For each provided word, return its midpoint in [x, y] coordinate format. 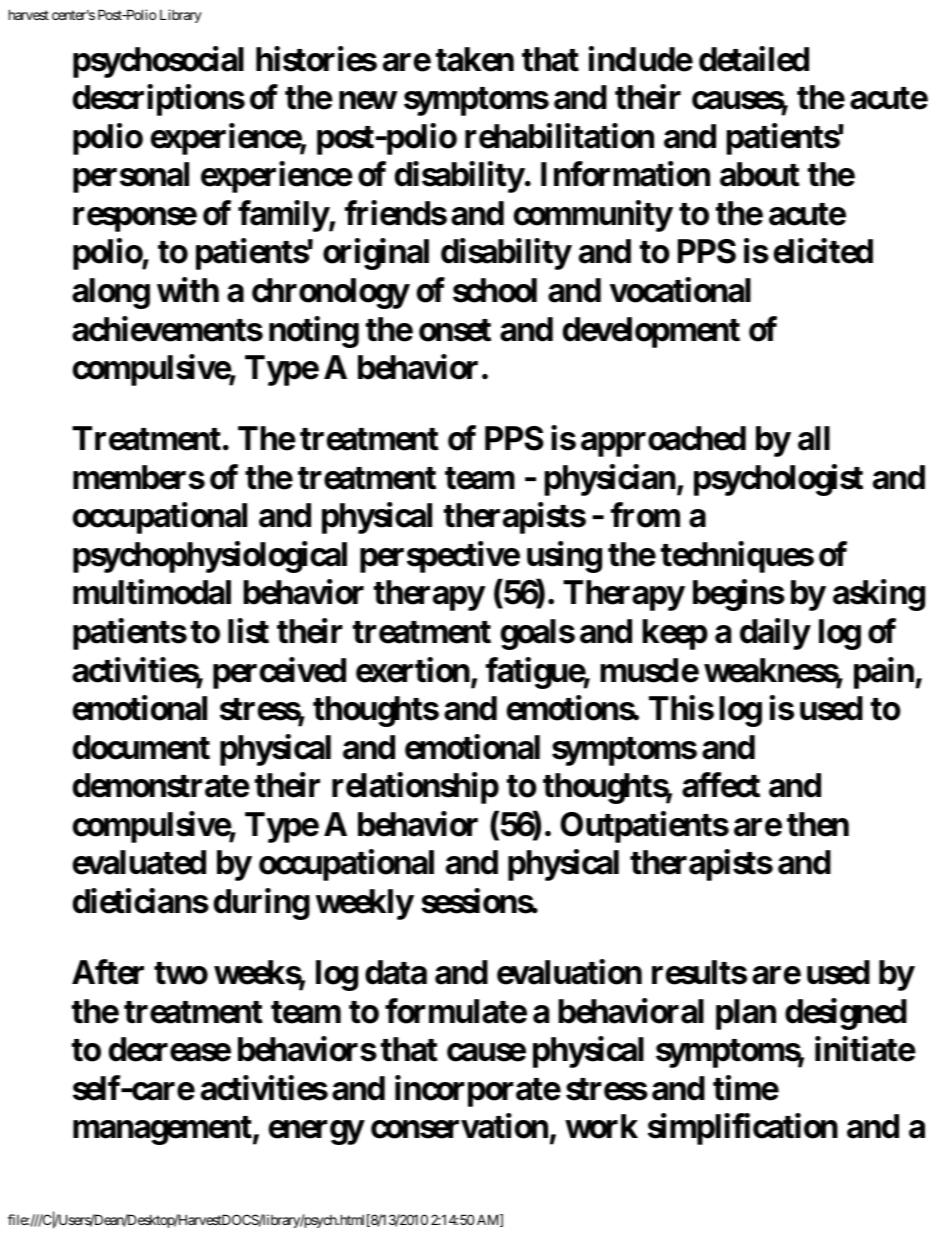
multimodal [152, 592]
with [188, 290]
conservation [459, 1126]
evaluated [139, 862]
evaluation [569, 972]
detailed [754, 59]
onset [455, 330]
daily [775, 634]
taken [475, 59]
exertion [413, 670]
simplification [743, 1129]
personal [131, 177]
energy [316, 1133]
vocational [680, 290]
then [818, 824]
